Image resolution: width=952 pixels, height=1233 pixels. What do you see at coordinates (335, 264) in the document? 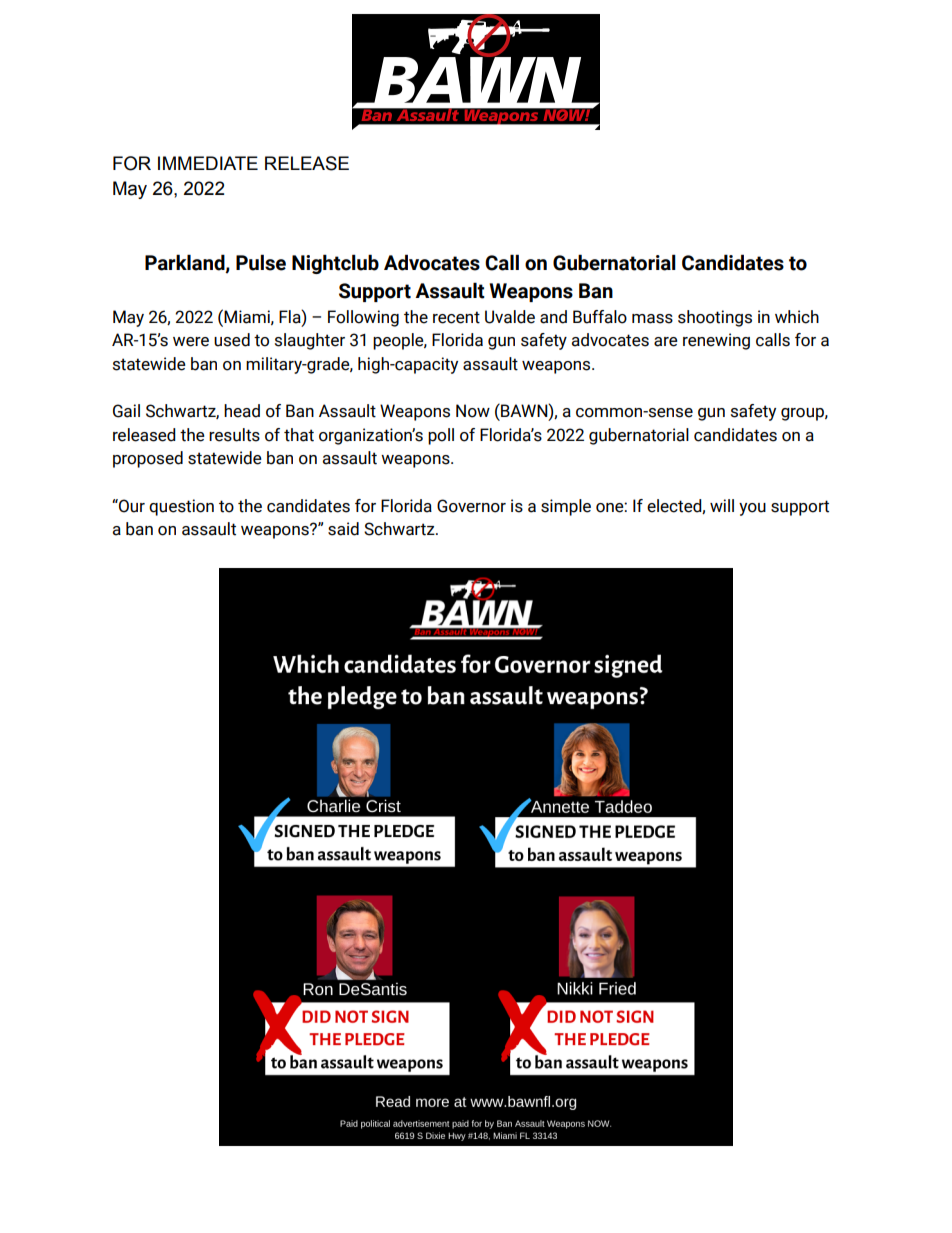
I see `Nightclub` at bounding box center [335, 264].
